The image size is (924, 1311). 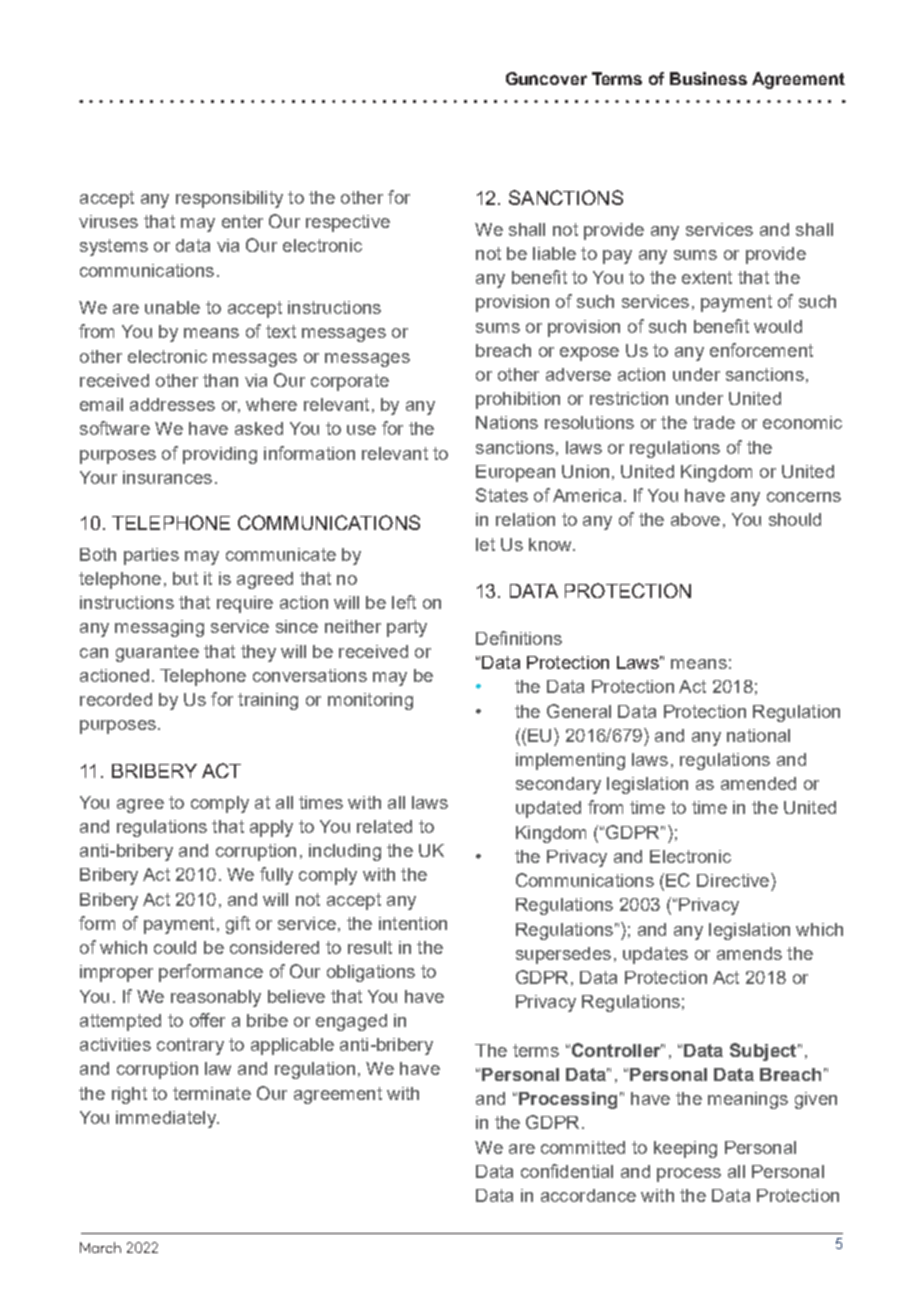 I want to click on apply, so click(x=271, y=828).
